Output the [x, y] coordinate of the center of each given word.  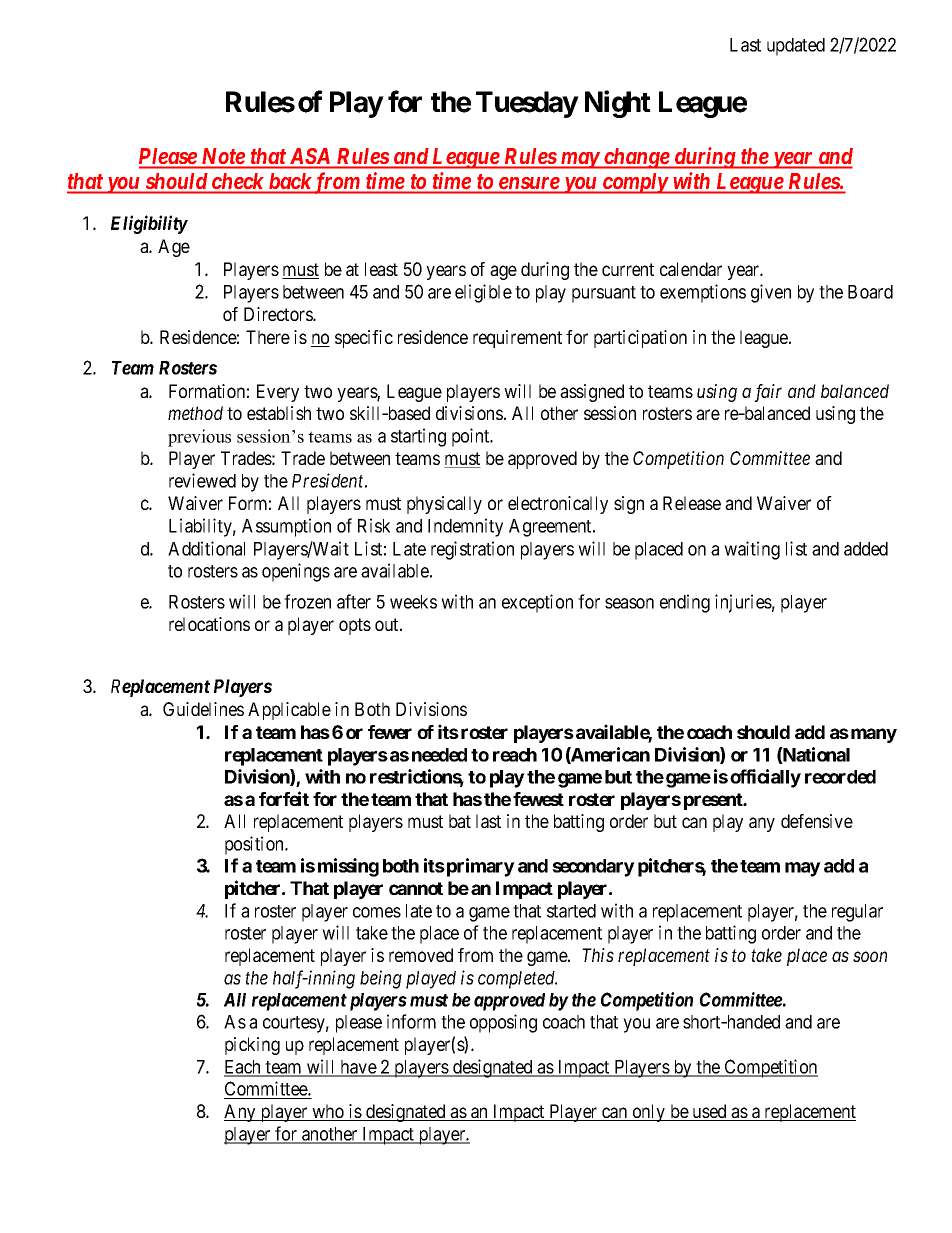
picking [252, 1046]
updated [796, 47]
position [255, 845]
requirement [517, 339]
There [268, 337]
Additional [206, 548]
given [771, 293]
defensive [817, 821]
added [866, 549]
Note [224, 156]
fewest [538, 799]
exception [537, 603]
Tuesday [527, 104]
